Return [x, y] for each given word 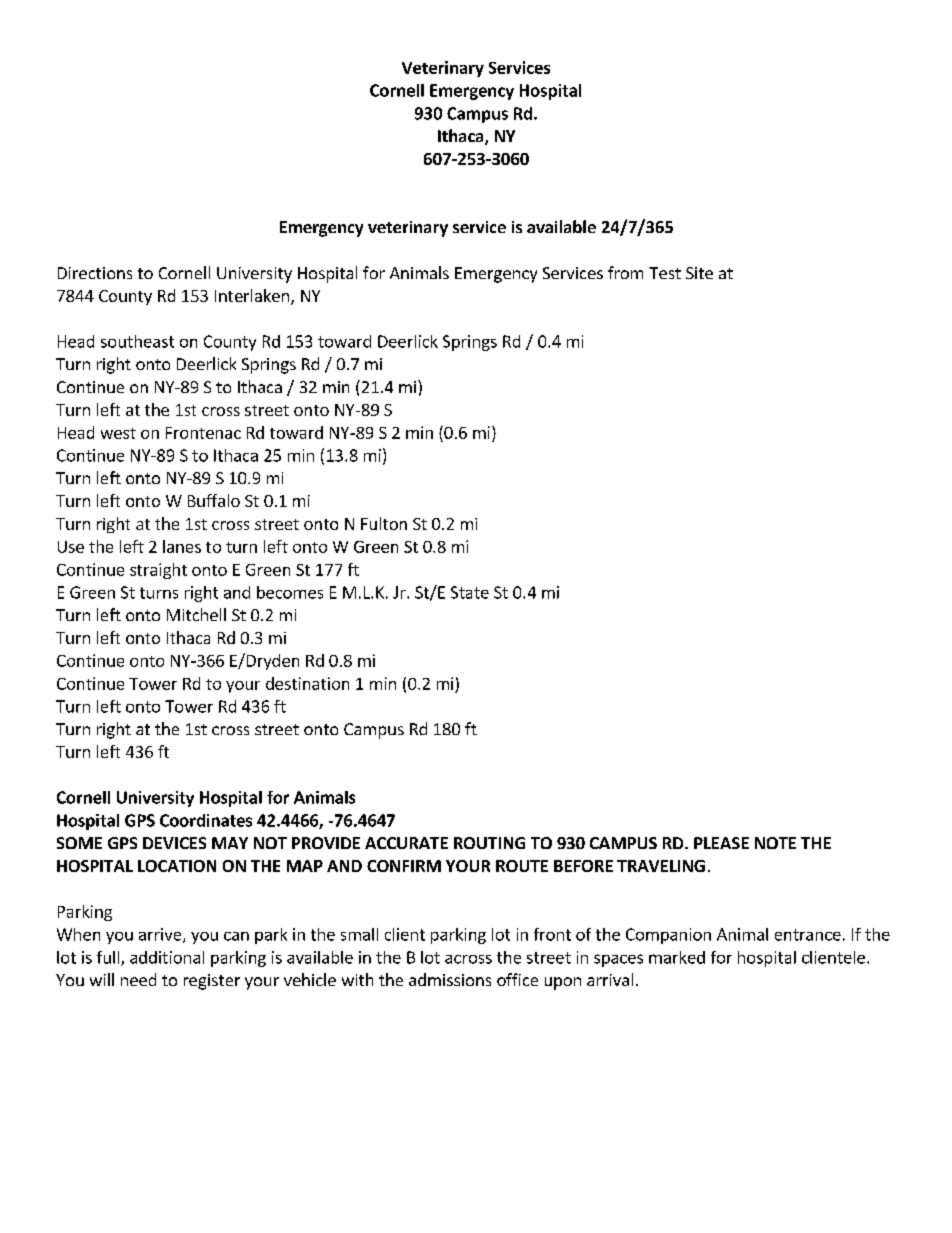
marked [677, 957]
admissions [450, 979]
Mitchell [196, 614]
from [625, 272]
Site [699, 273]
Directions [95, 273]
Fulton [384, 523]
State [470, 592]
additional [167, 957]
